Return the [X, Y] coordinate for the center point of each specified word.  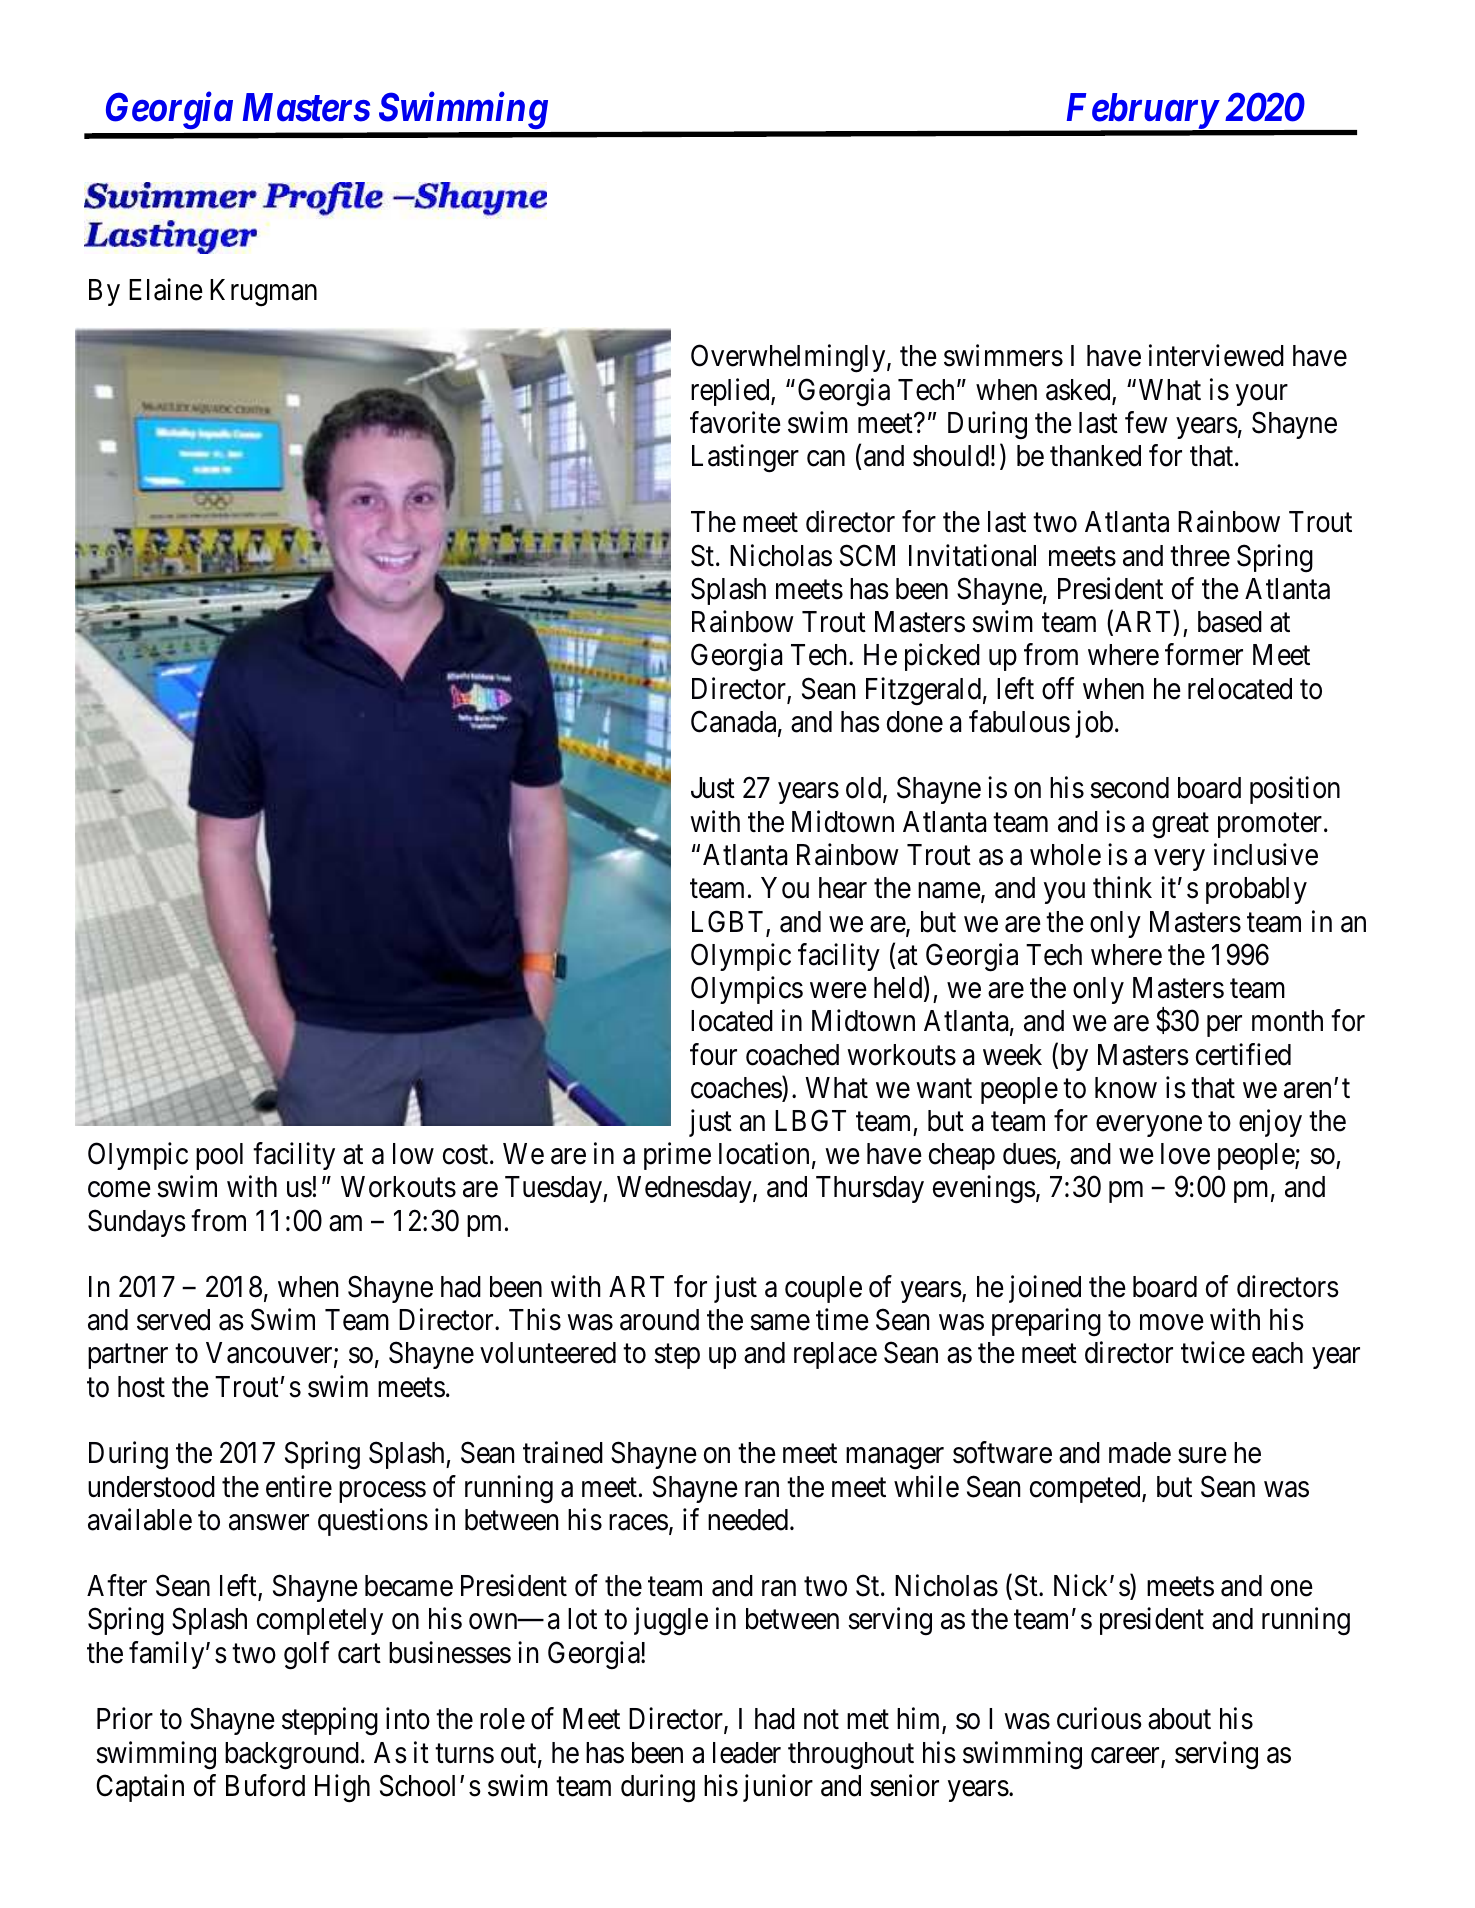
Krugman [263, 293]
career [1126, 1756]
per [1224, 1026]
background [292, 1756]
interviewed [1216, 356]
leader [747, 1753]
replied [731, 392]
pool [219, 1156]
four [713, 1054]
